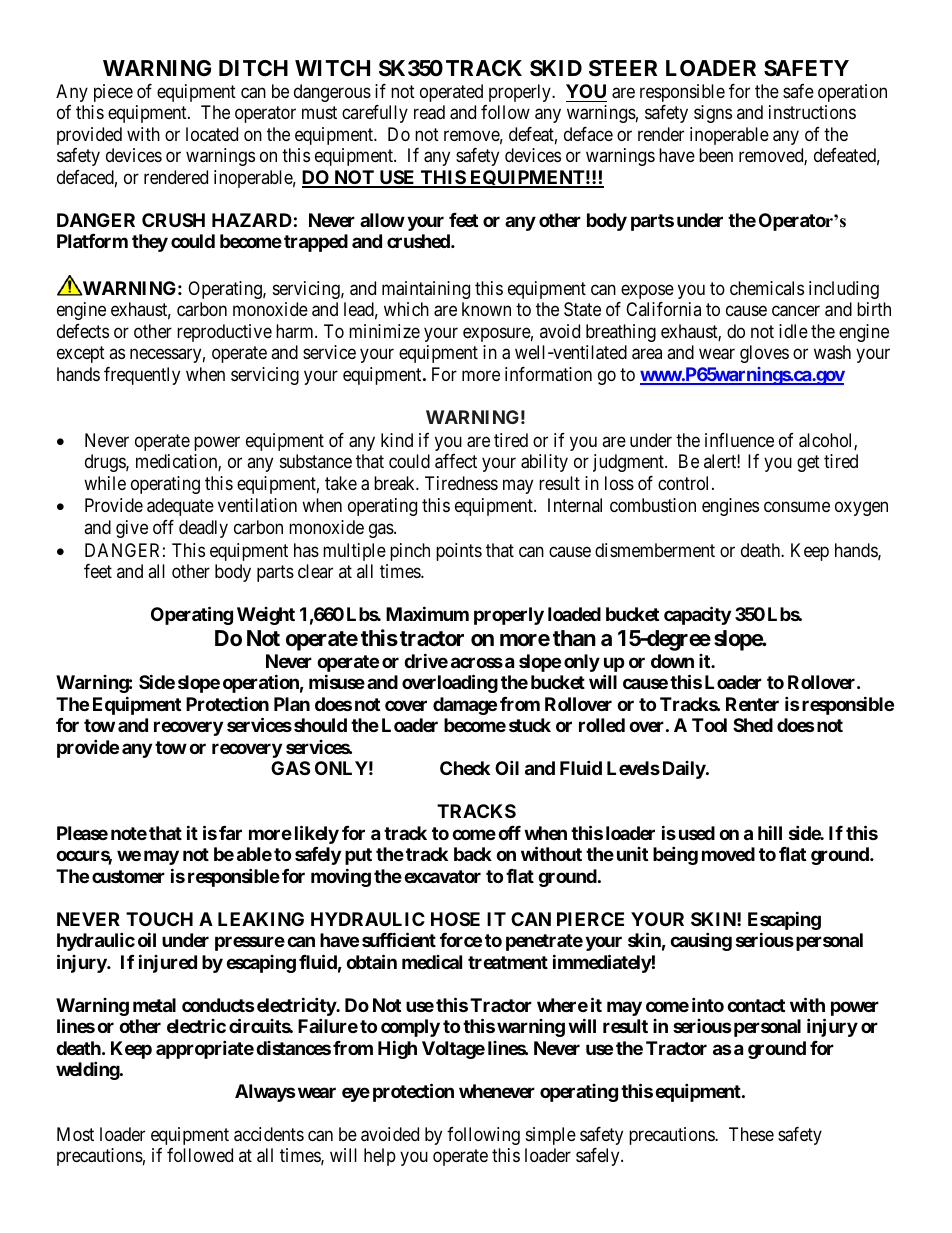  Describe the element at coordinates (697, 615) in the screenshot. I see `capacity` at that location.
